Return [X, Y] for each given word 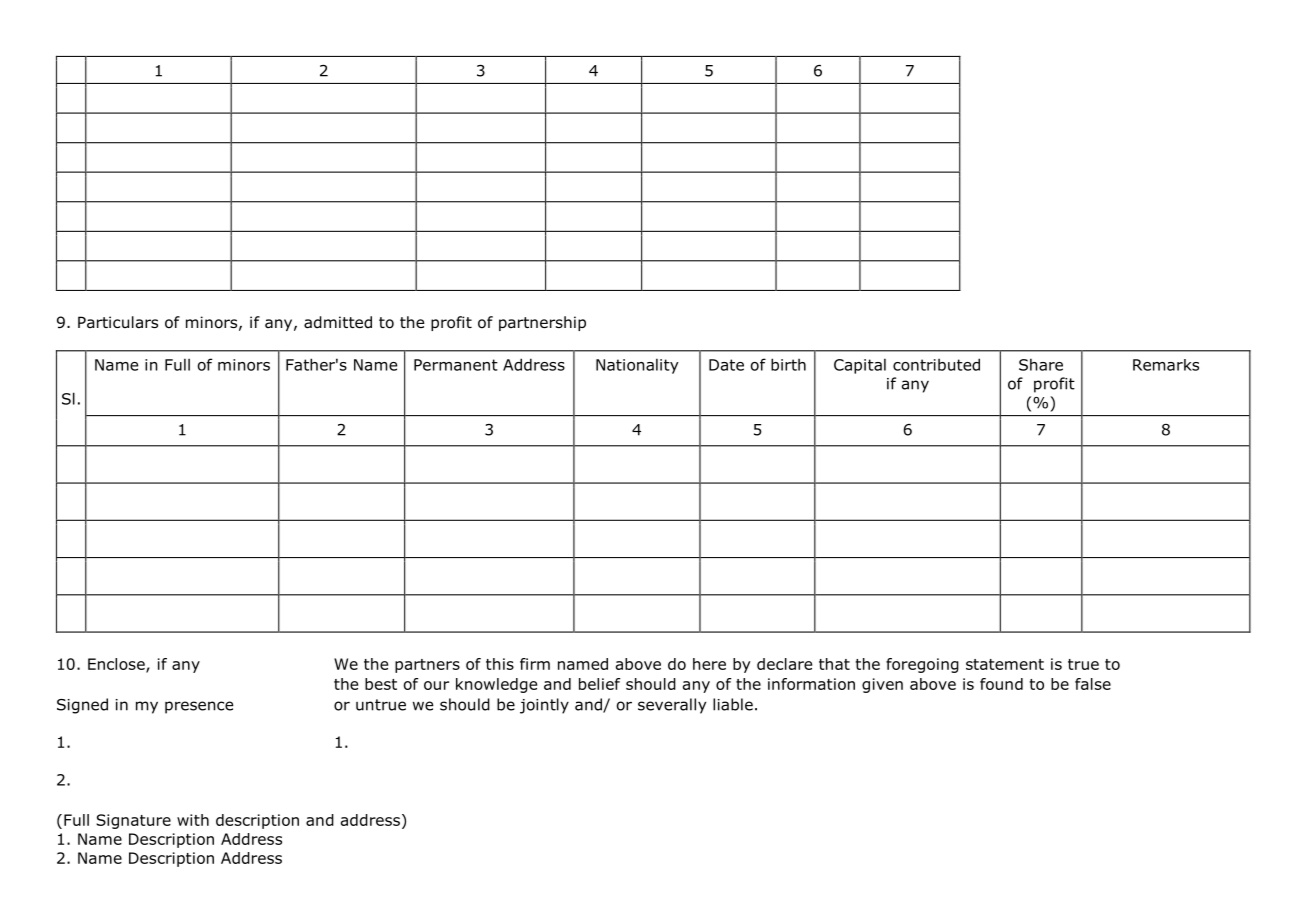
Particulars [118, 322]
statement [1005, 664]
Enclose [117, 665]
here [709, 664]
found [1001, 684]
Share [1041, 364]
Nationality [637, 366]
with [193, 820]
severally [672, 706]
